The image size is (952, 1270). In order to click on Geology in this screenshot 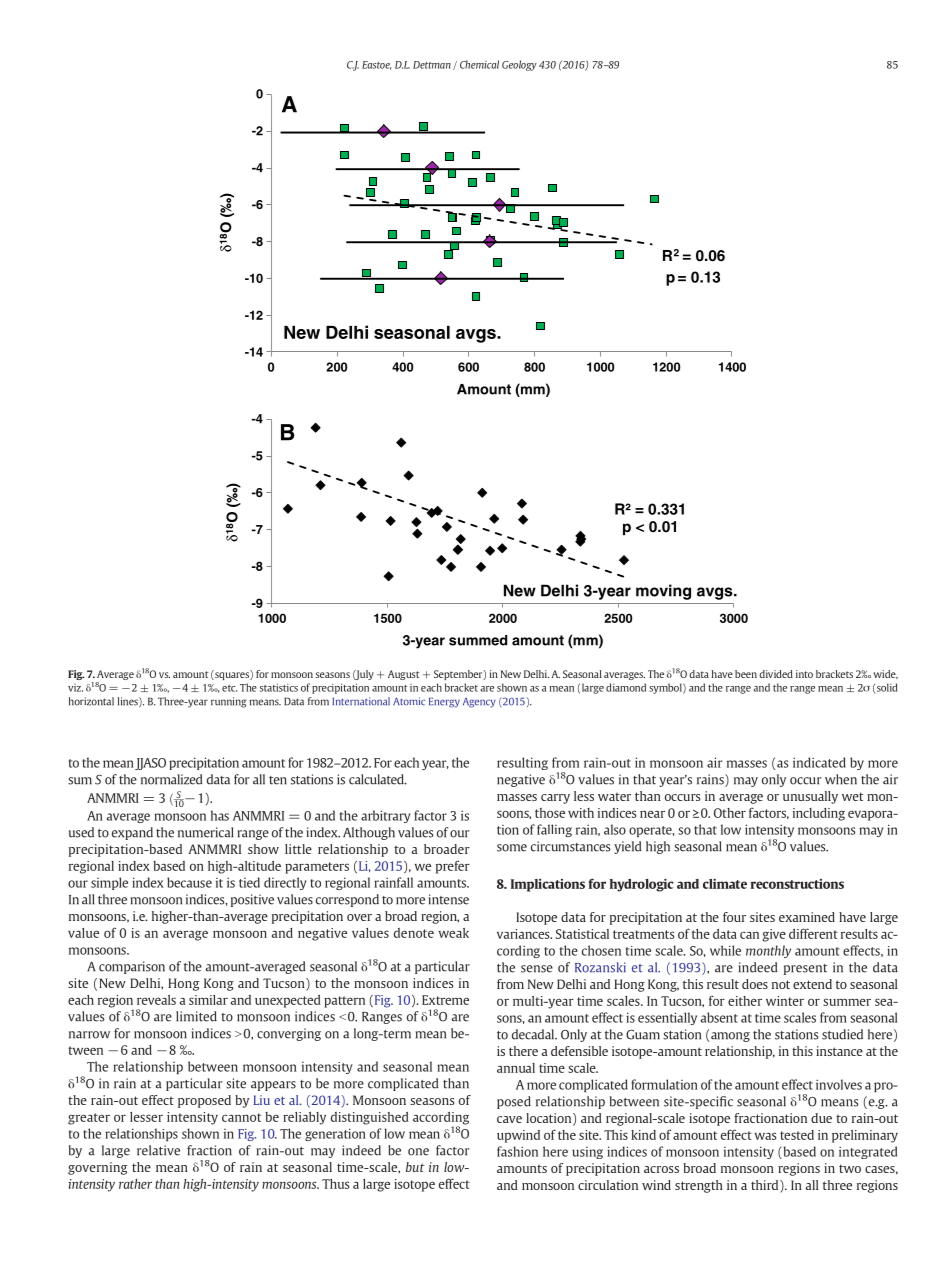, I will do `click(519, 65)`.
